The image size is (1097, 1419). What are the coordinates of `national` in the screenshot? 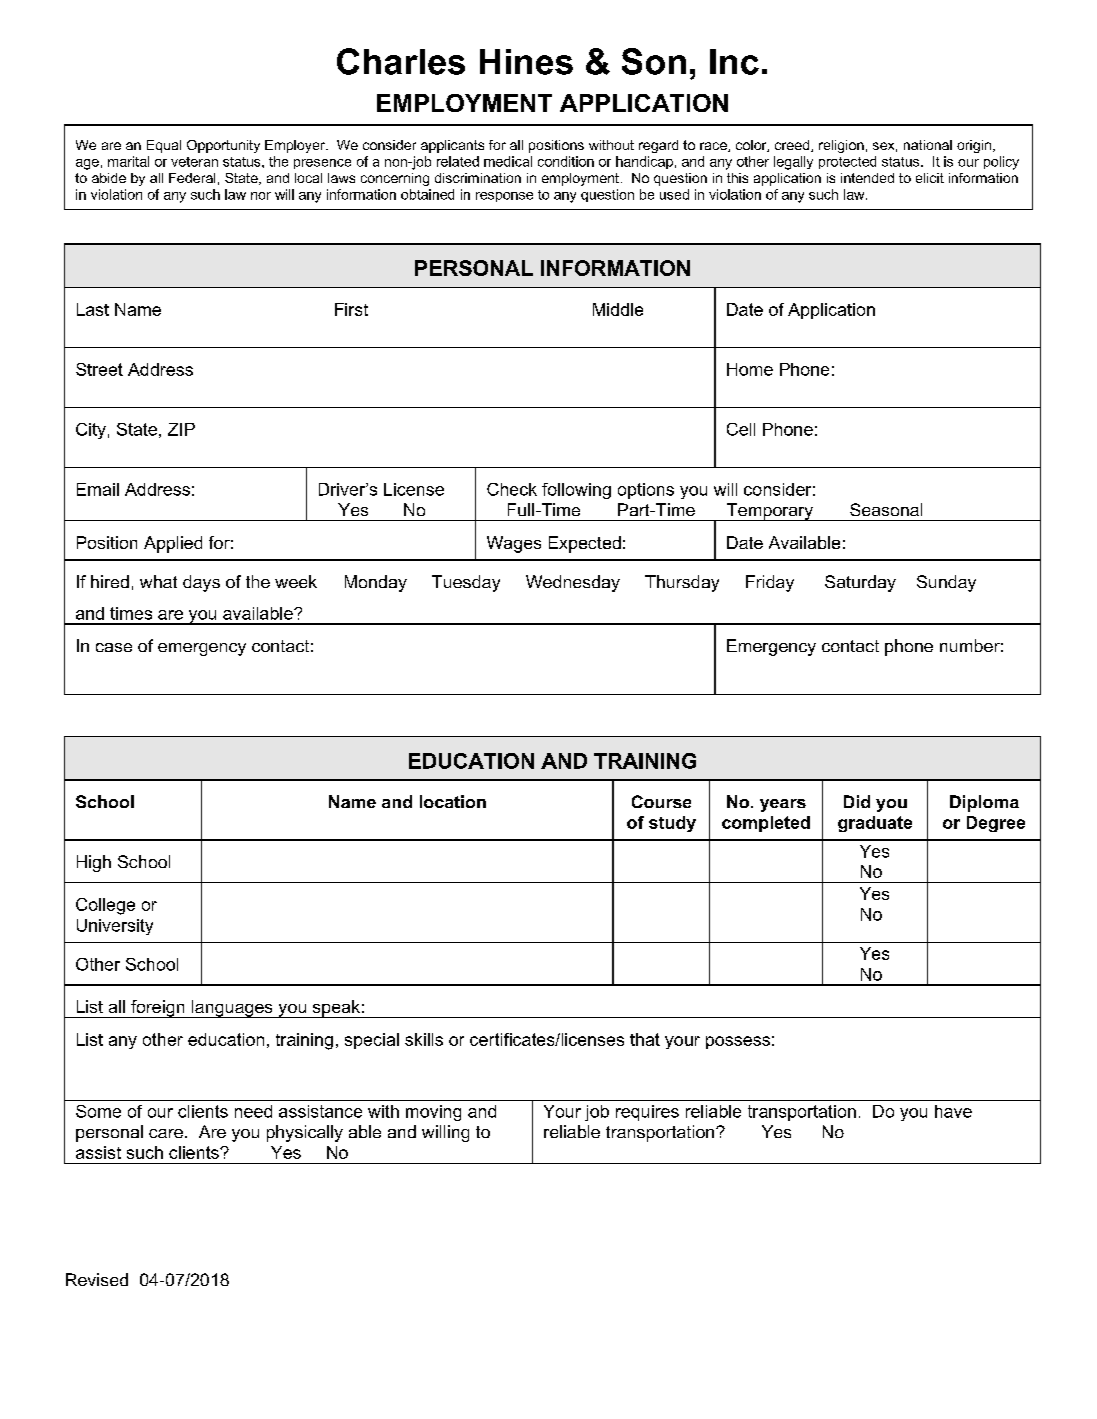 It's located at (928, 145).
